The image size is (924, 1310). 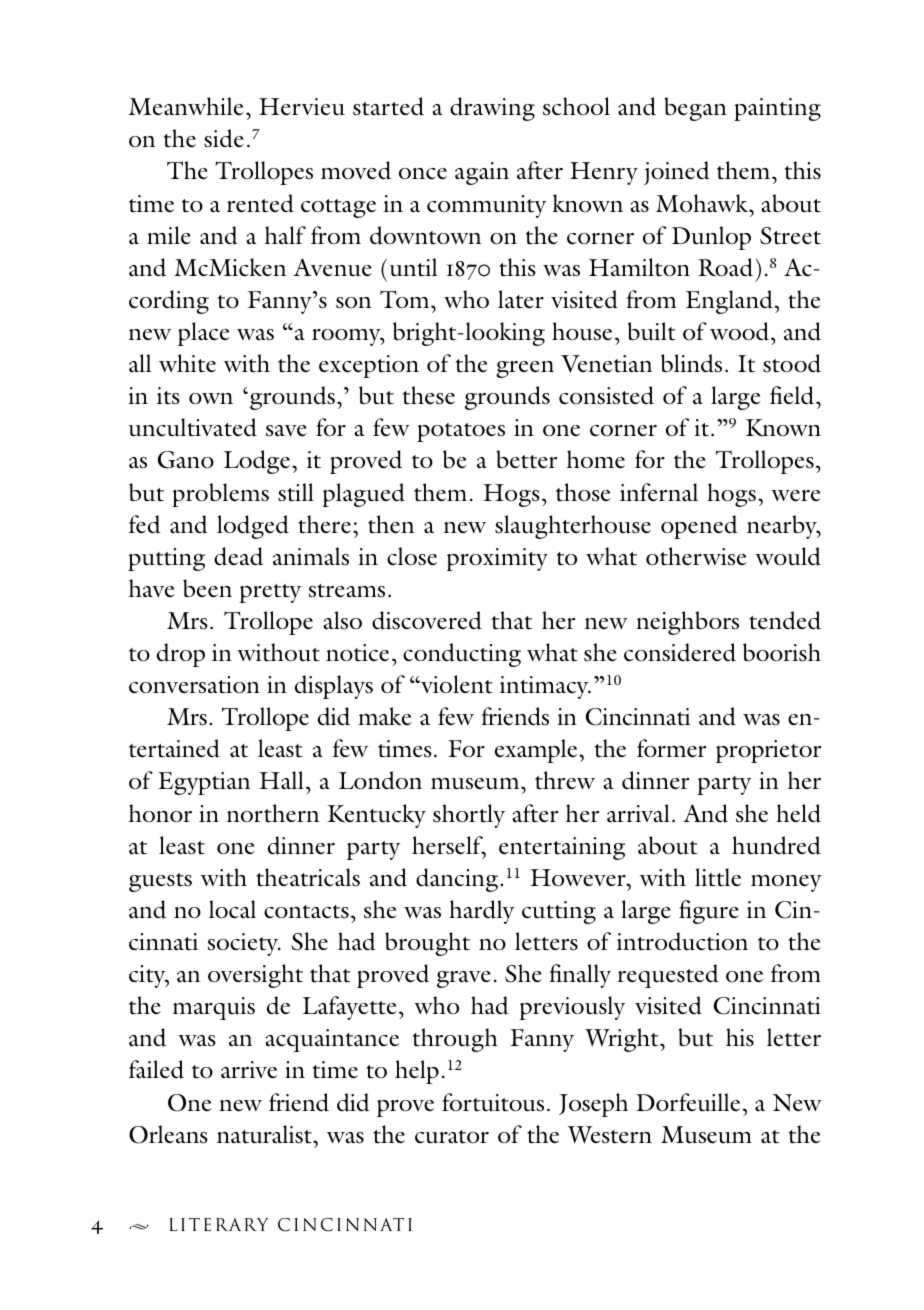 What do you see at coordinates (186, 106) in the screenshot?
I see `Meanwhile` at bounding box center [186, 106].
